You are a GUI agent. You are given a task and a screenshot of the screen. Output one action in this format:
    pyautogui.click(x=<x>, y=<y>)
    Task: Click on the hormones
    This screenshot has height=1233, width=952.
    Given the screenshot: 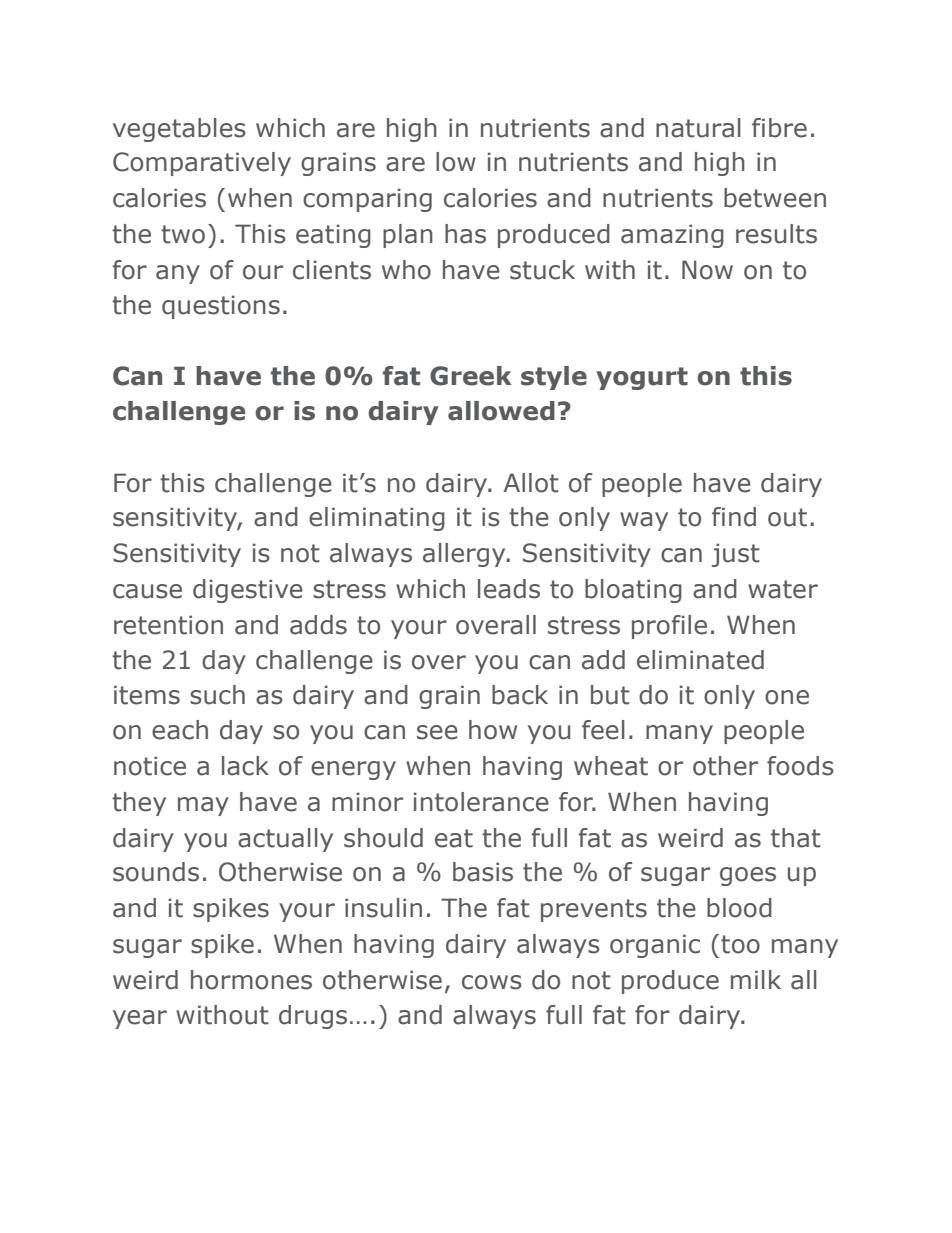 What is the action you would take?
    pyautogui.click(x=251, y=980)
